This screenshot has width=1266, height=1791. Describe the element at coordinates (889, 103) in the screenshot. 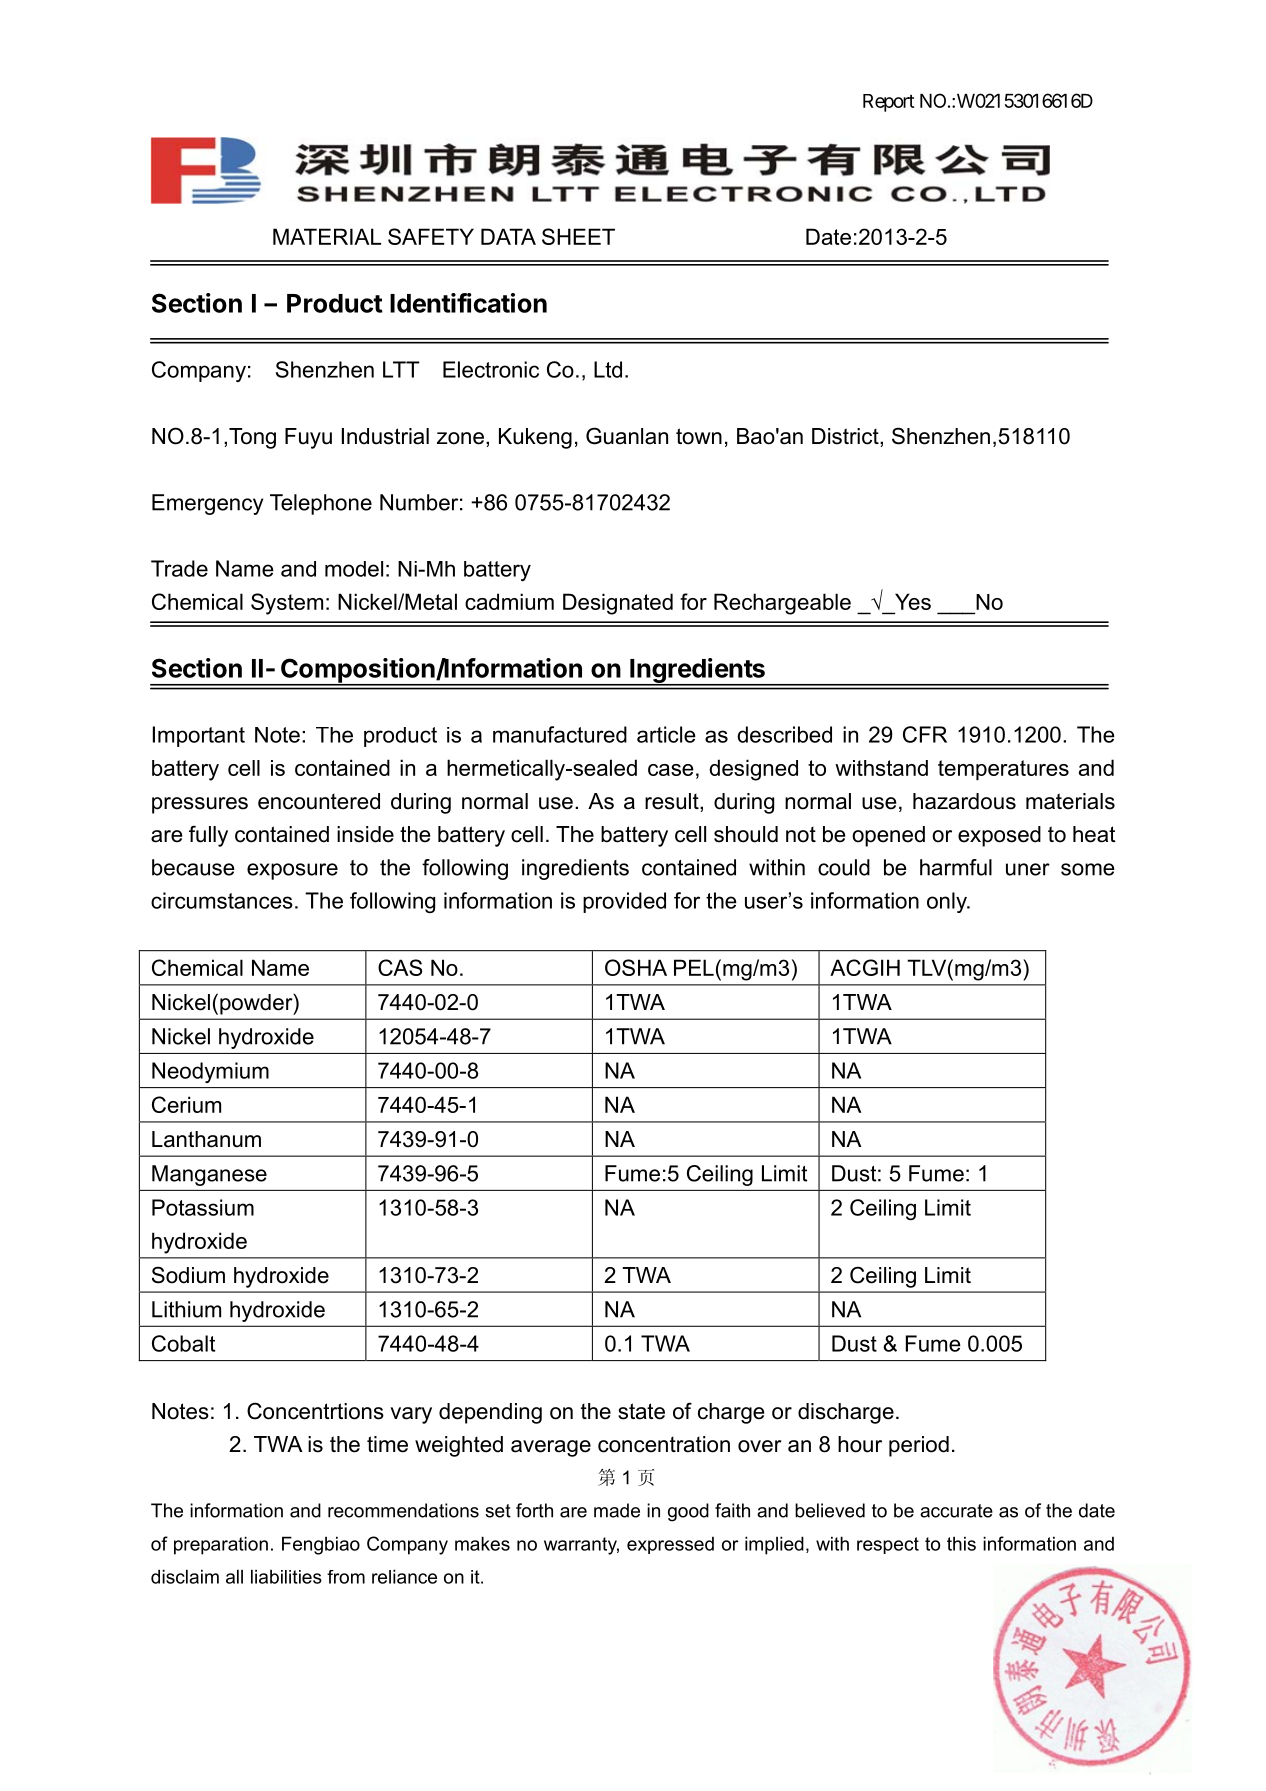

I see `Report` at that location.
